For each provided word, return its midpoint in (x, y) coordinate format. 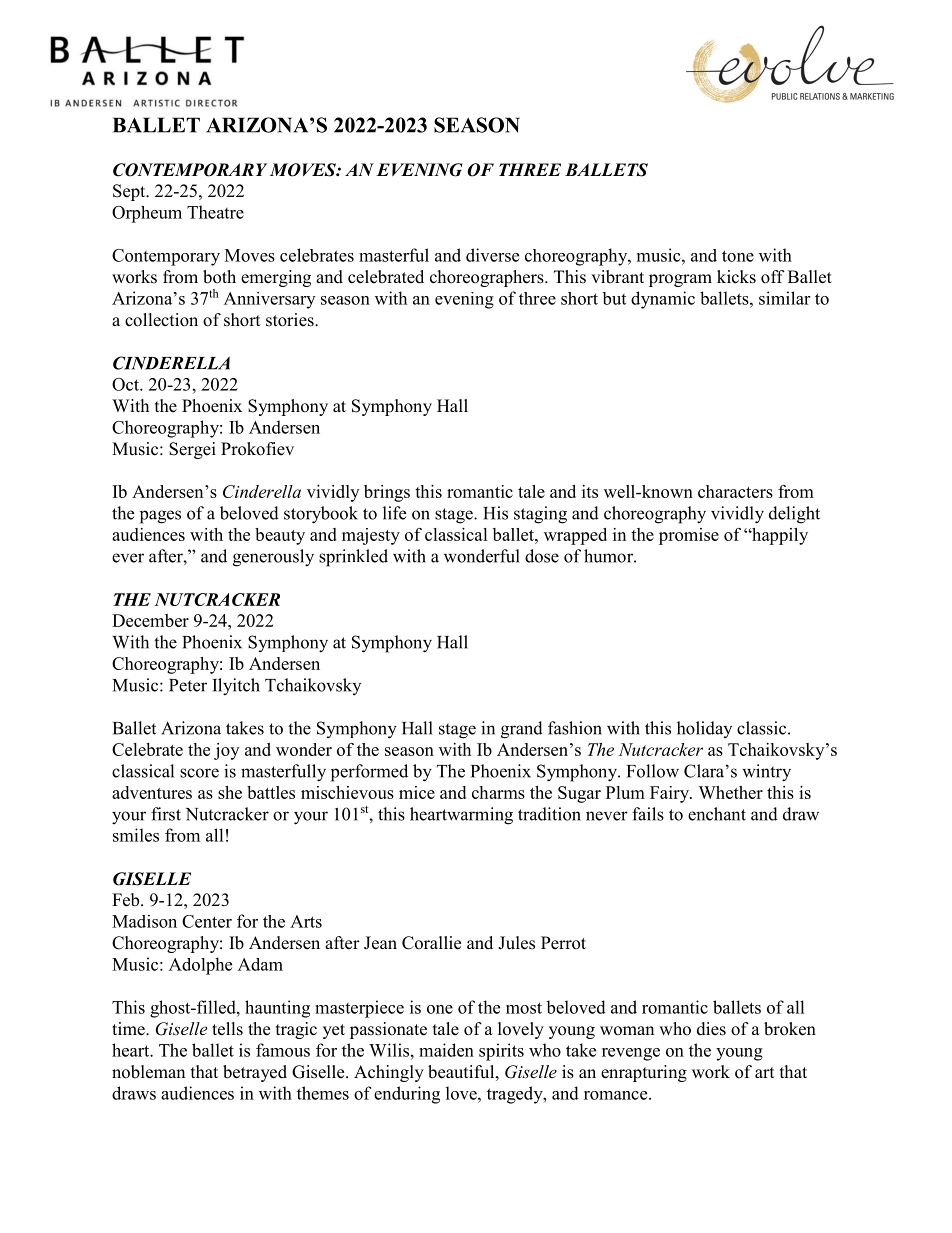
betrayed (255, 1073)
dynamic (663, 300)
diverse (492, 255)
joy (226, 751)
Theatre (215, 212)
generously (273, 558)
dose (542, 556)
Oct (126, 384)
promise (689, 536)
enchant (717, 814)
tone (738, 256)
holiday (704, 729)
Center (207, 921)
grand (522, 730)
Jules (516, 943)
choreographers (488, 278)
